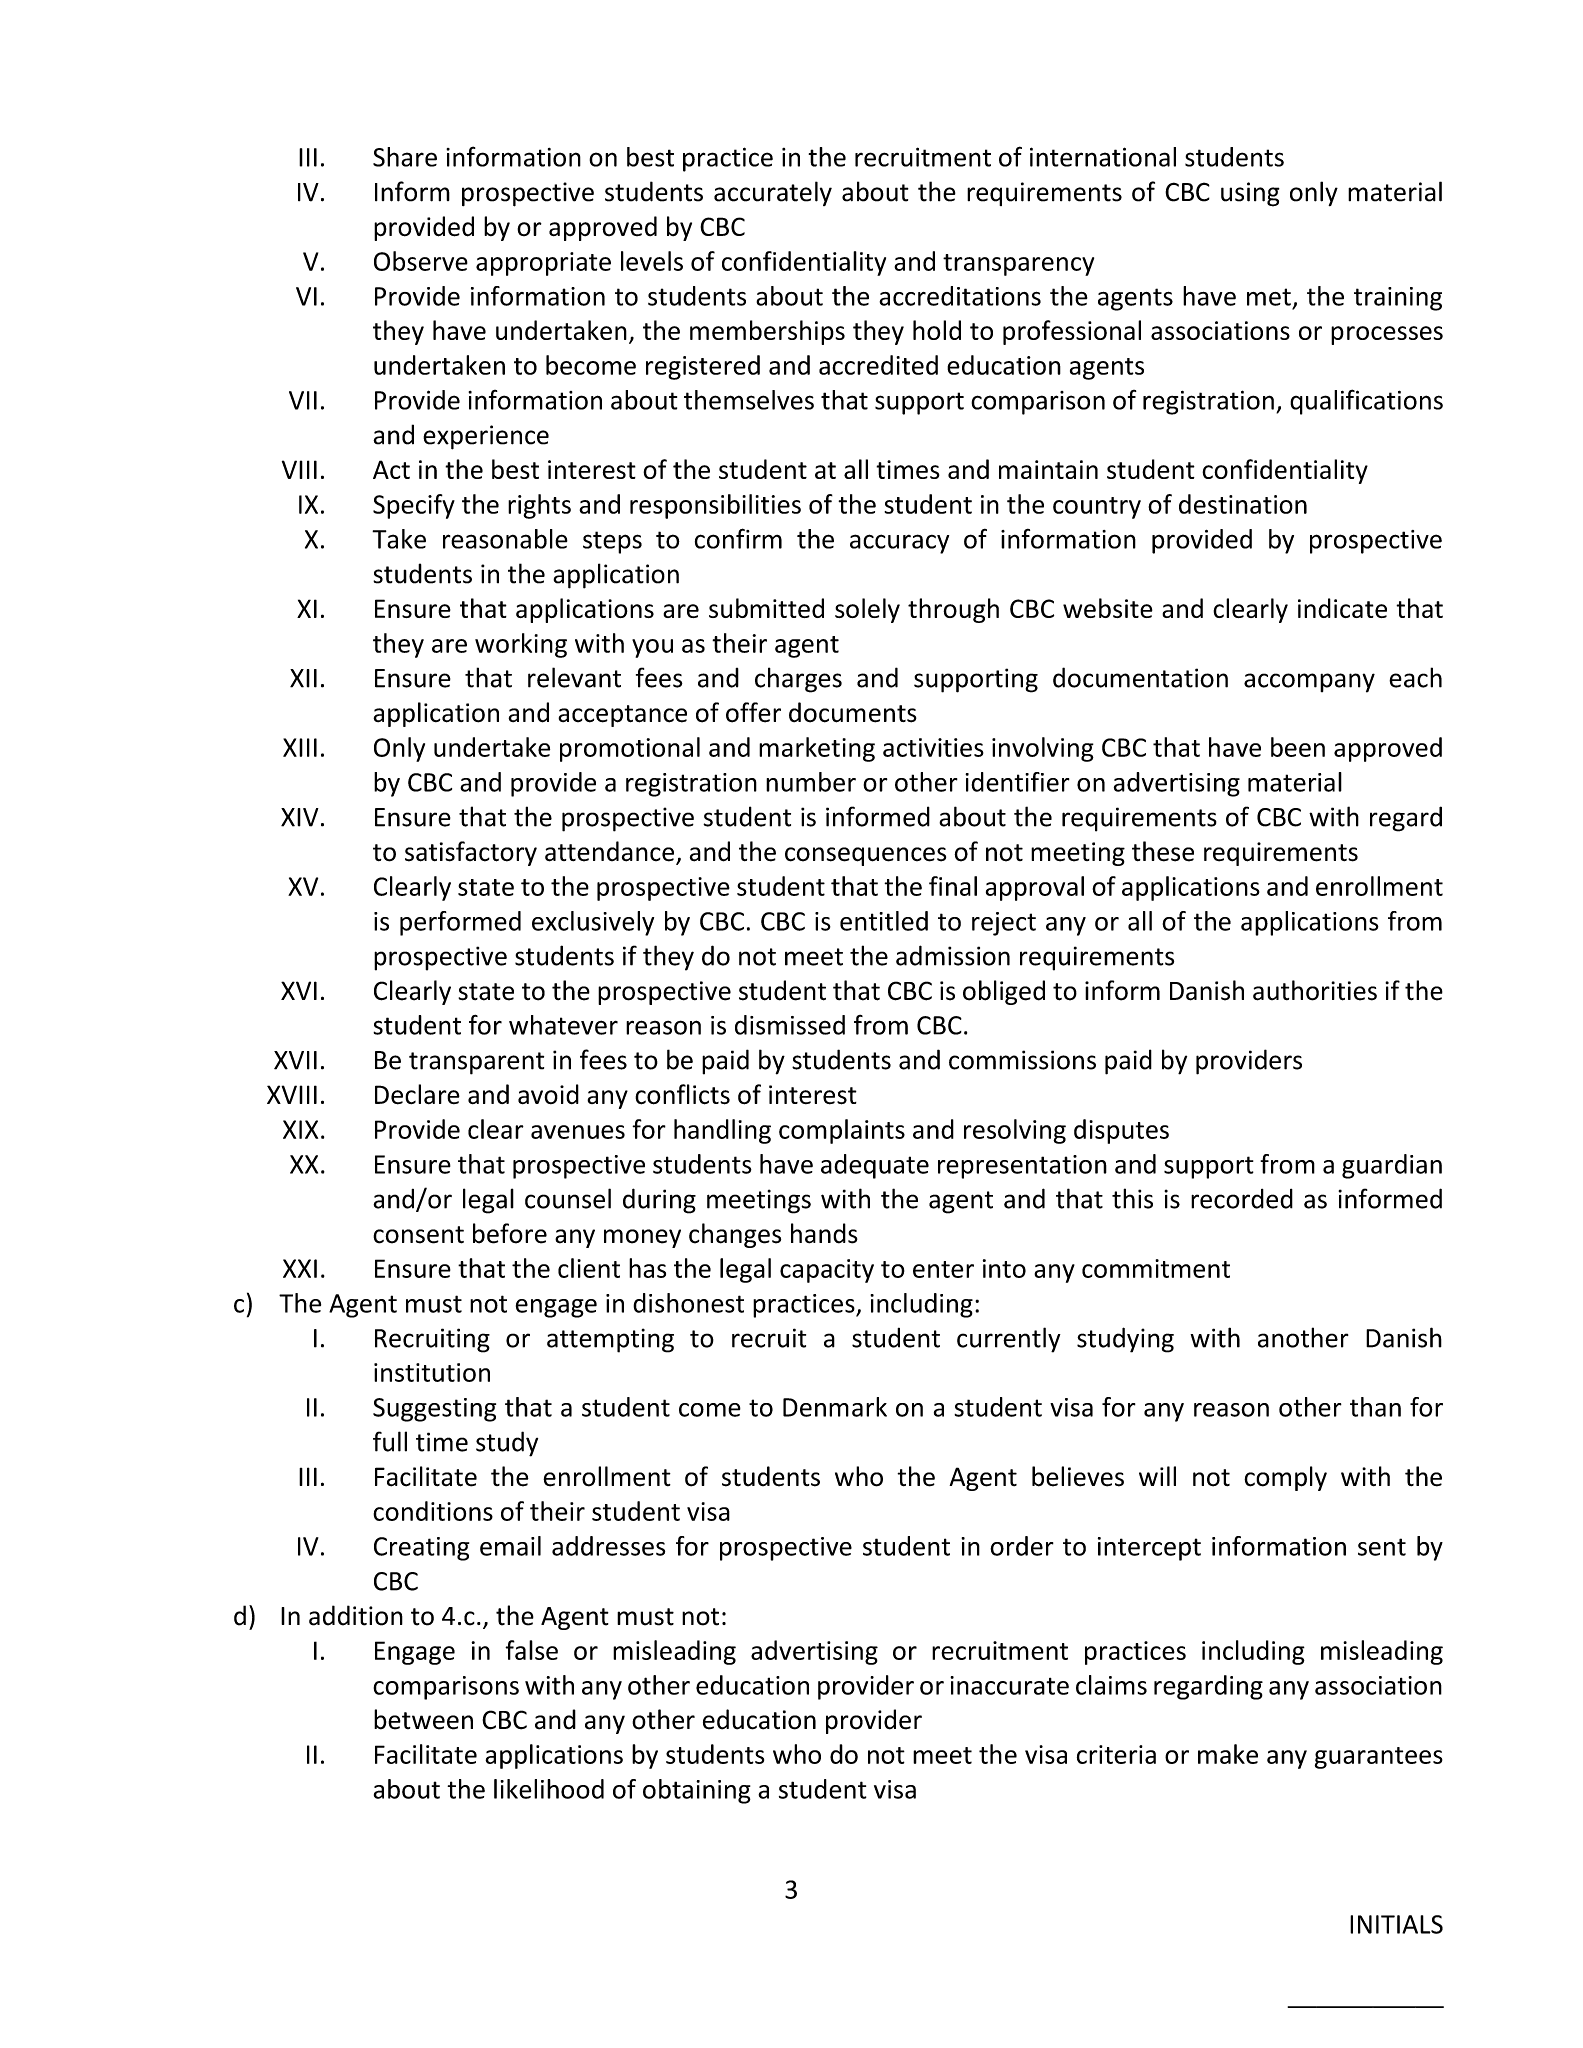  I want to click on accurately, so click(773, 193).
